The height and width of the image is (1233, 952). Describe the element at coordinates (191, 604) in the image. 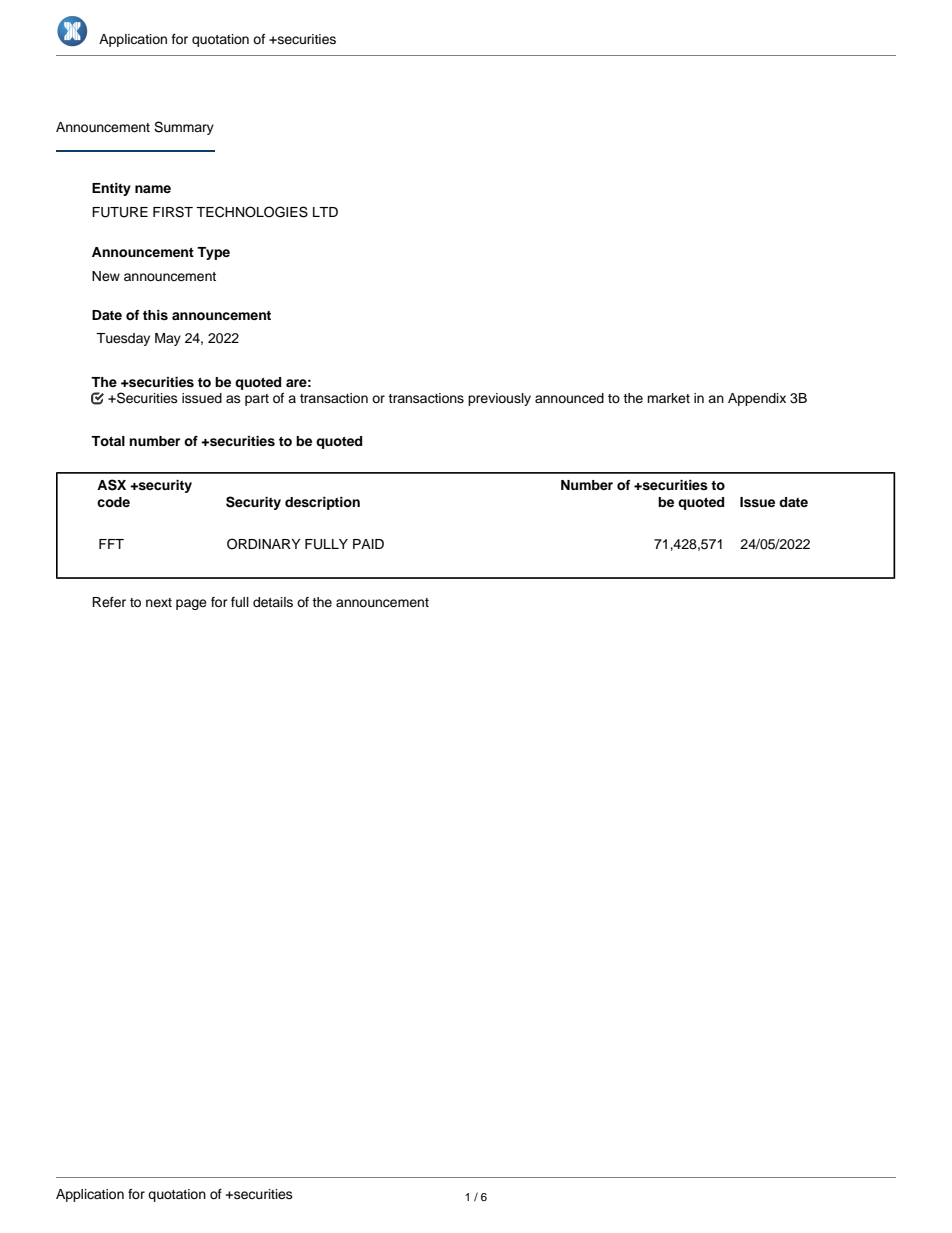

I see `page` at that location.
